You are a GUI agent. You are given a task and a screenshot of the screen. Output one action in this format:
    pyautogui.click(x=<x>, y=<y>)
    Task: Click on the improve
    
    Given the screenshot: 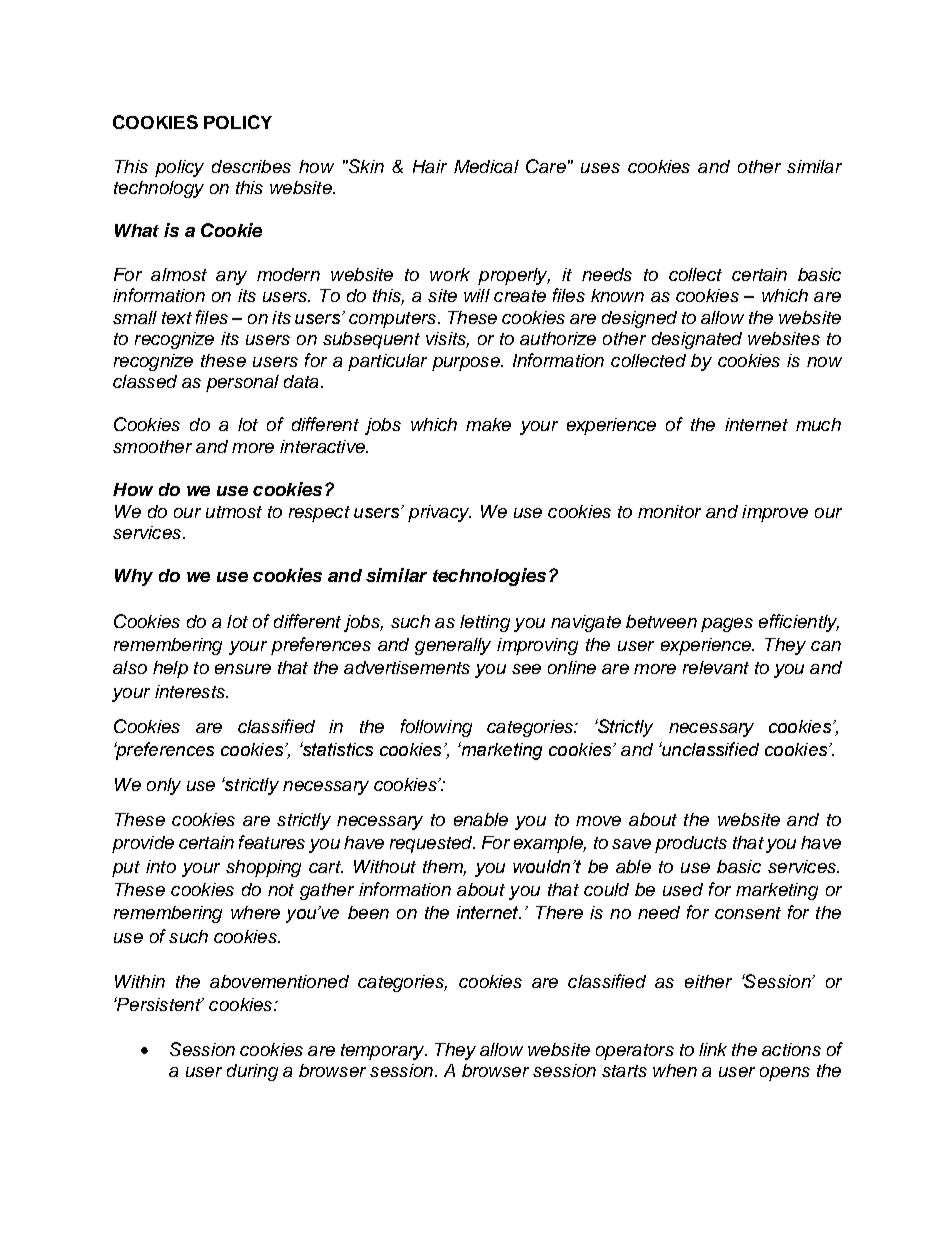 What is the action you would take?
    pyautogui.click(x=775, y=513)
